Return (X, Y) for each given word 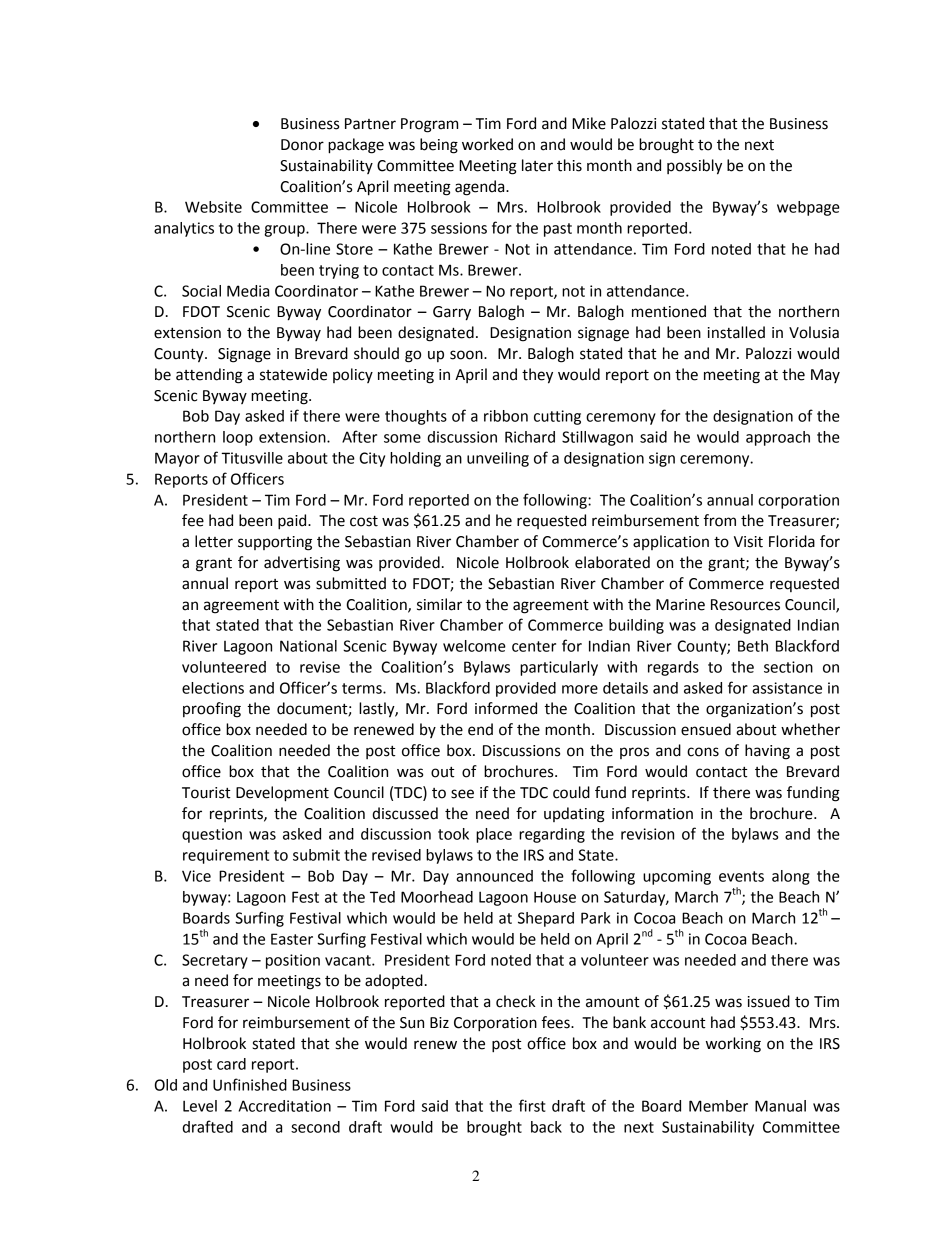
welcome (474, 646)
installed (736, 332)
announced (494, 876)
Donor (302, 145)
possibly (694, 167)
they (537, 376)
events (741, 876)
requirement (226, 856)
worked (487, 144)
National (308, 646)
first (532, 1105)
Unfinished (250, 1084)
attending (209, 376)
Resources (745, 605)
